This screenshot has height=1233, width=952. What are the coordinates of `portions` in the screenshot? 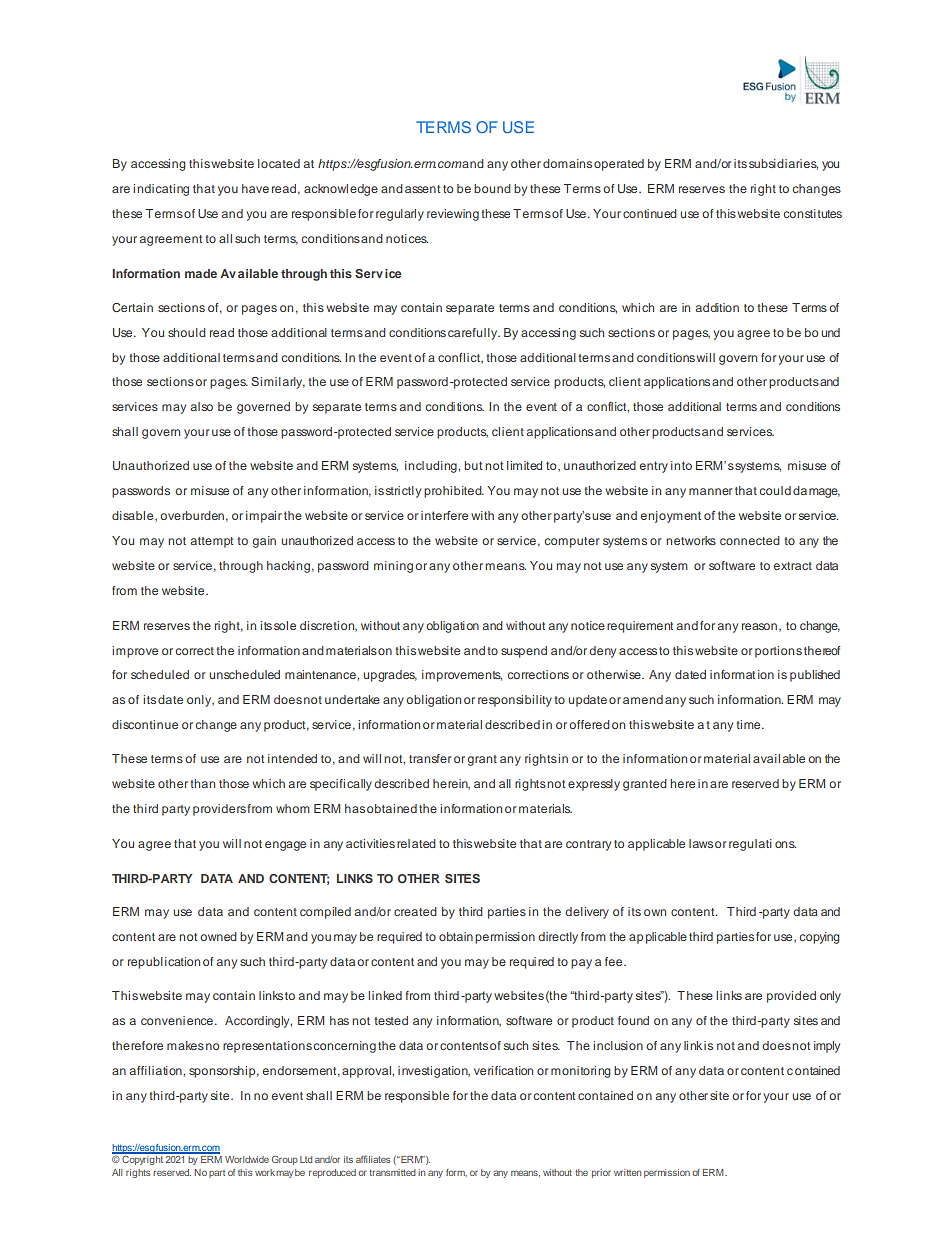 It's located at (778, 652).
